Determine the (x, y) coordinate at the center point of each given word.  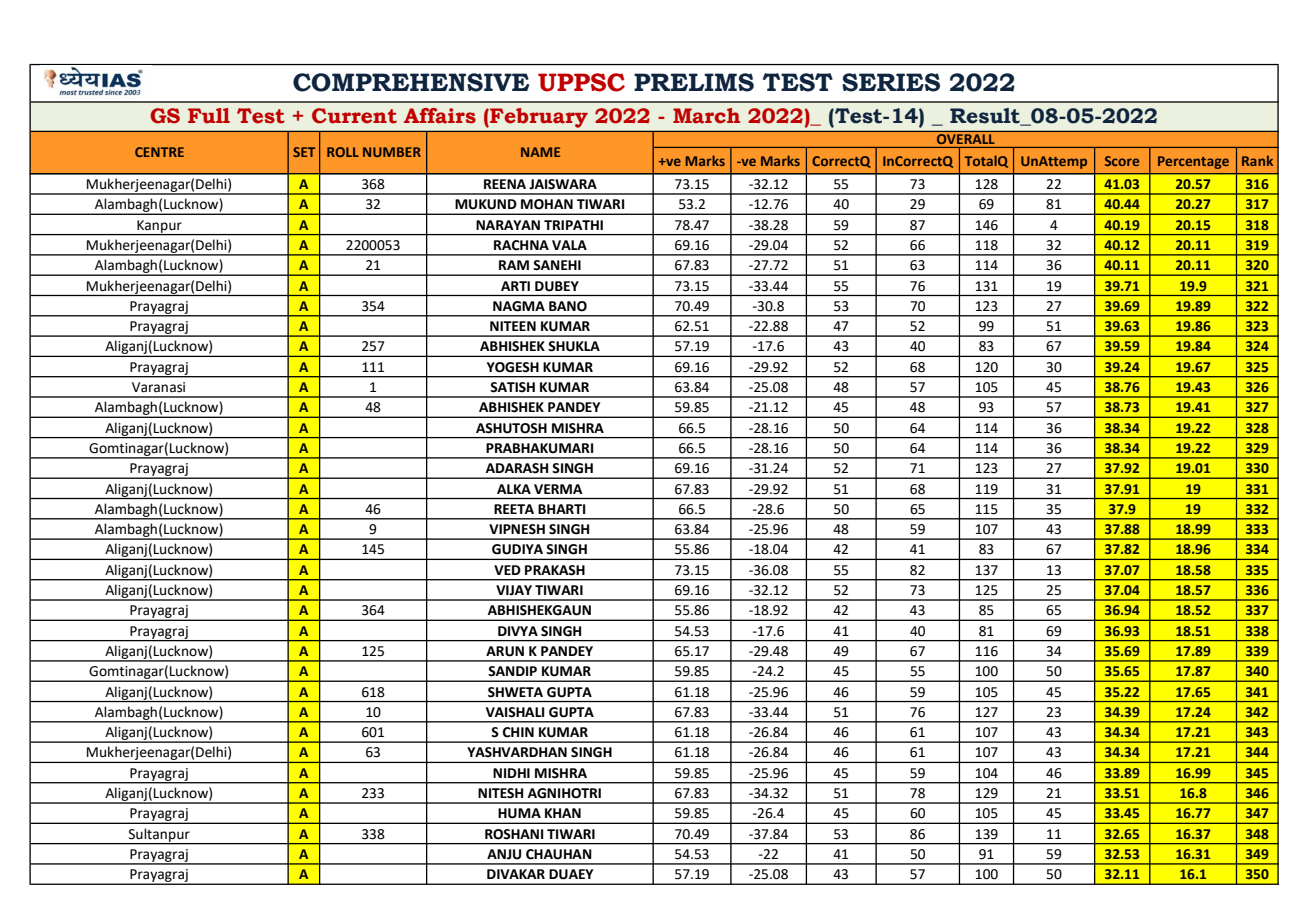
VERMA (558, 489)
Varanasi (158, 387)
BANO (568, 306)
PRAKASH (555, 570)
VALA (569, 245)
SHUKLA (574, 346)
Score (1122, 161)
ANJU (504, 854)
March (706, 116)
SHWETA (515, 692)
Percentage (1193, 162)
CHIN (518, 732)
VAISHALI (515, 712)
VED (507, 570)
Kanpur (159, 227)
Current (354, 116)
